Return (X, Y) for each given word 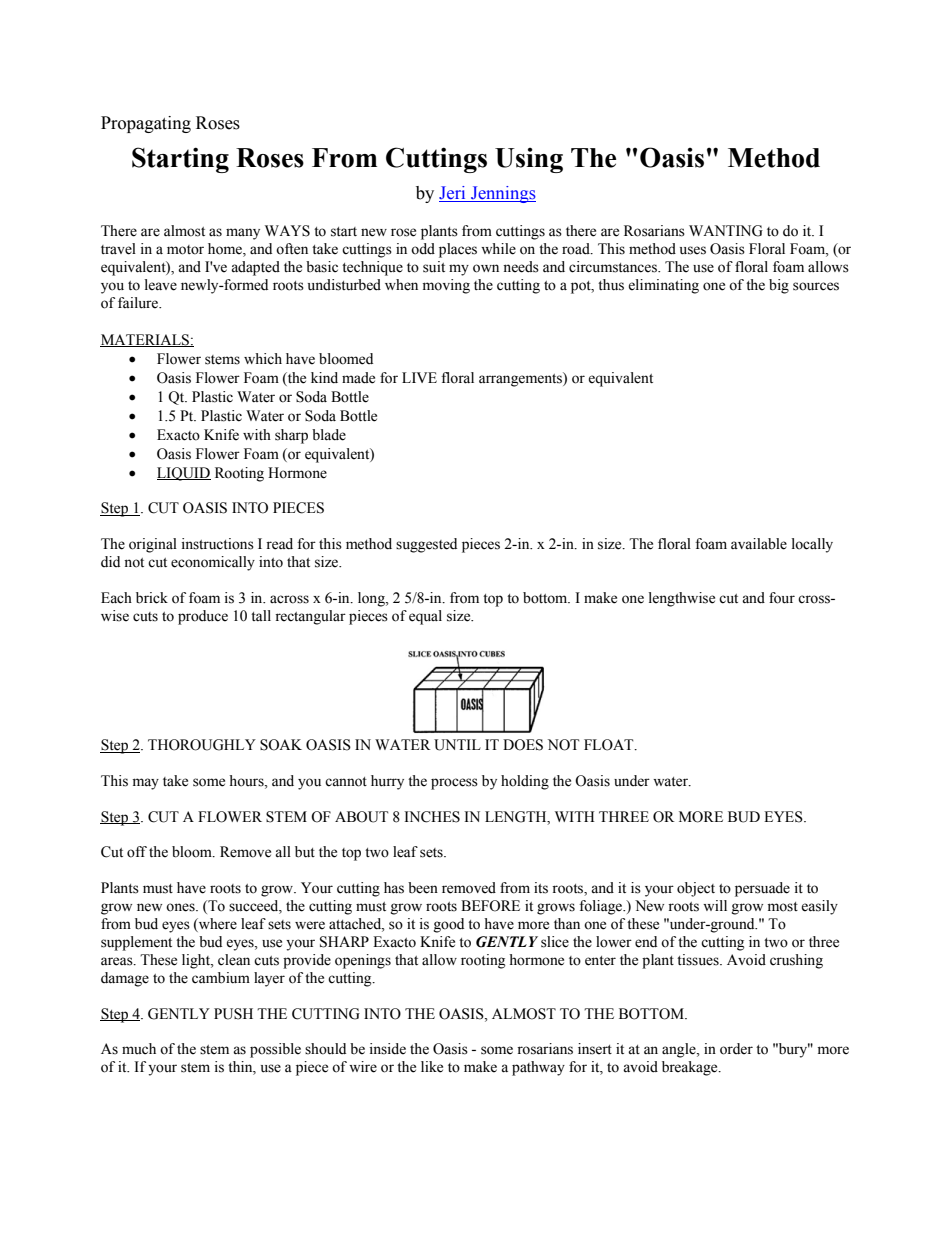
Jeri (453, 194)
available (759, 544)
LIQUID (184, 474)
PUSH (233, 1014)
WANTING (726, 231)
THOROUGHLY (202, 745)
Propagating (146, 124)
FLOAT (610, 745)
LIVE (419, 377)
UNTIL (457, 745)
